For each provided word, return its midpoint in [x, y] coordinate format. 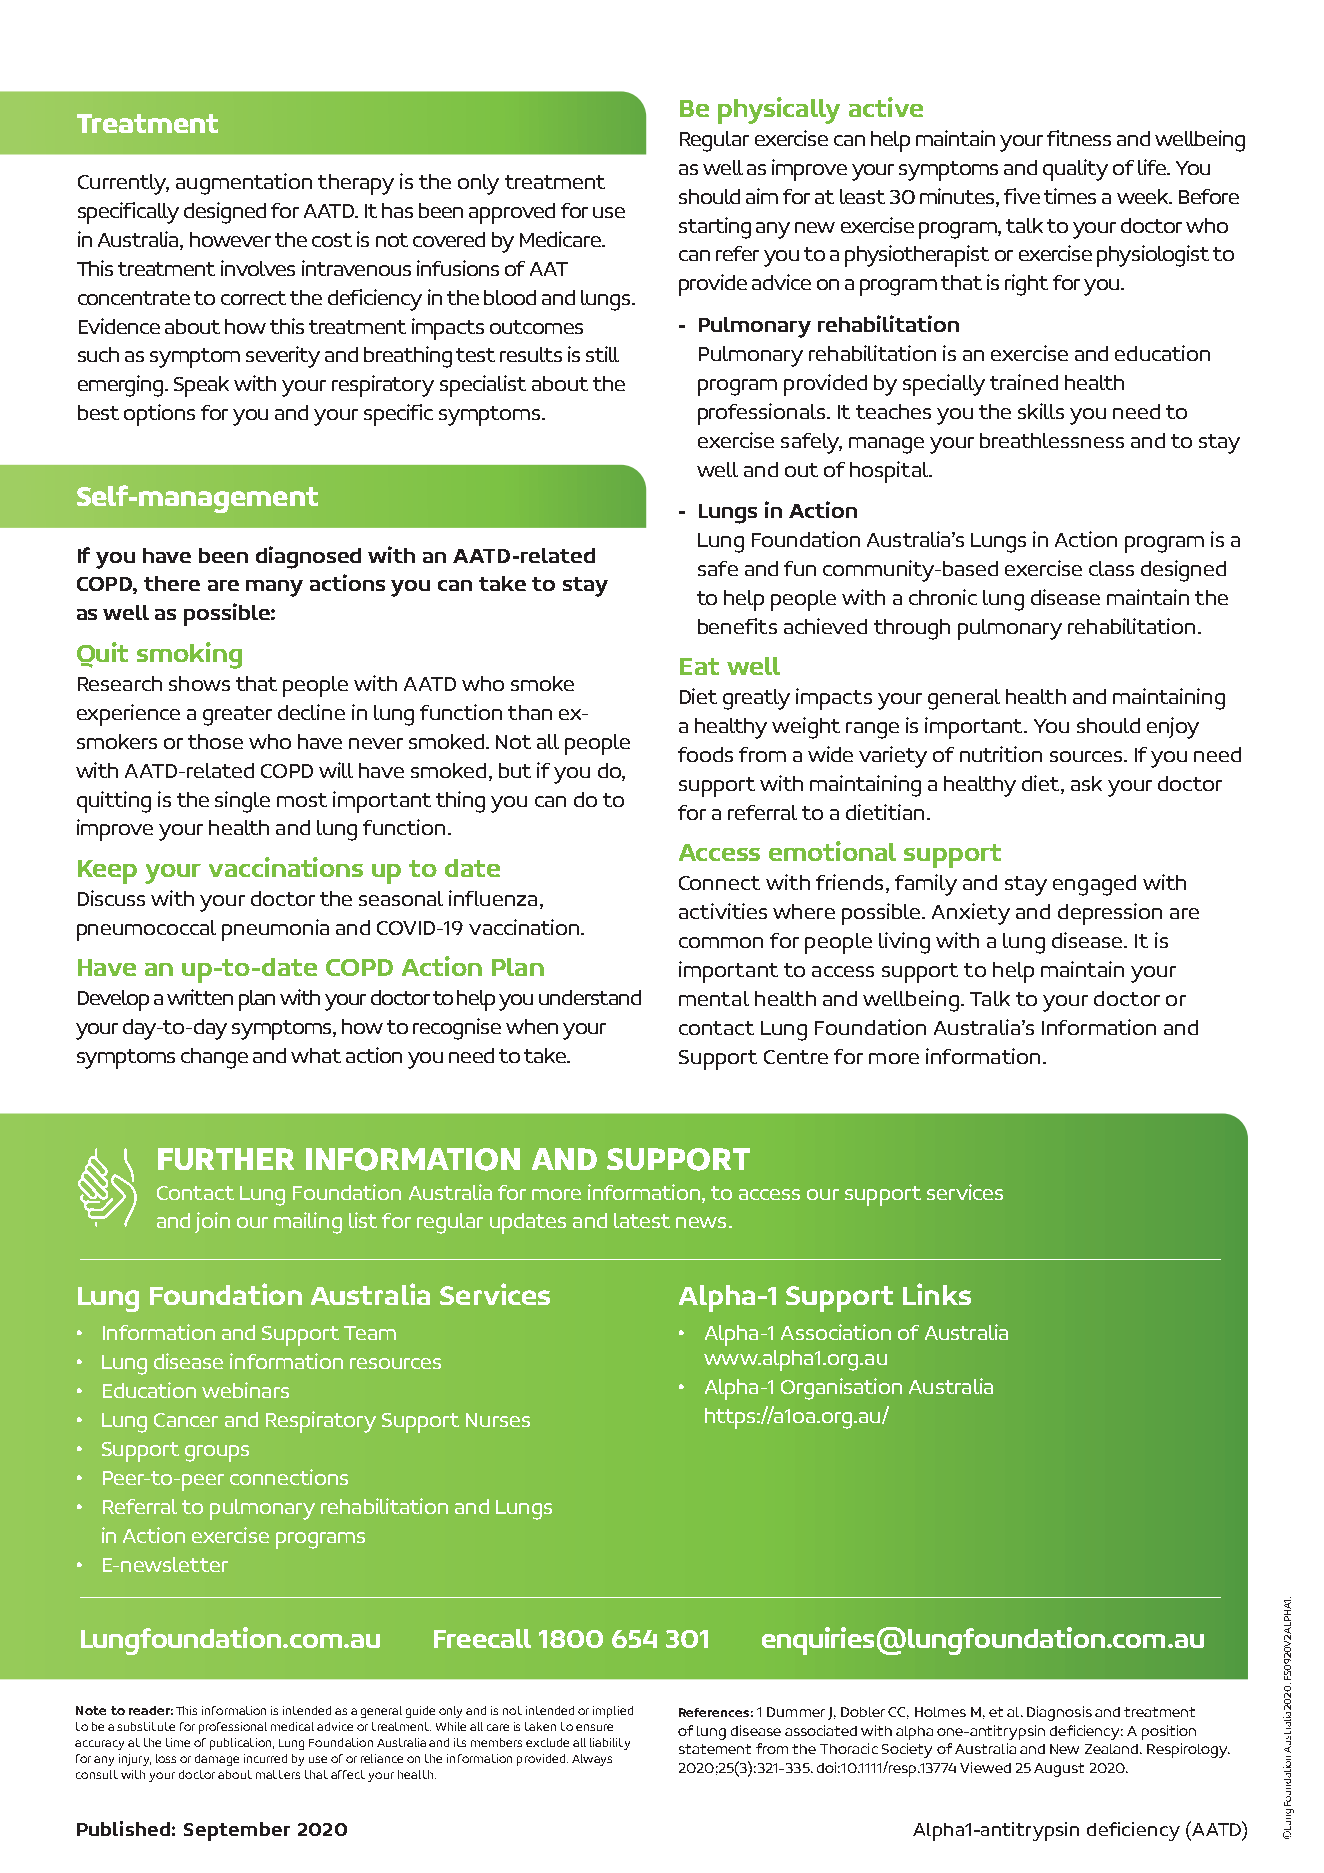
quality [1075, 170]
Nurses [498, 1420]
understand [590, 997]
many [274, 588]
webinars [245, 1390]
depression [1110, 914]
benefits [737, 626]
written [200, 997]
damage [217, 1760]
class [1111, 568]
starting [715, 228]
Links [937, 1294]
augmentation [244, 184]
